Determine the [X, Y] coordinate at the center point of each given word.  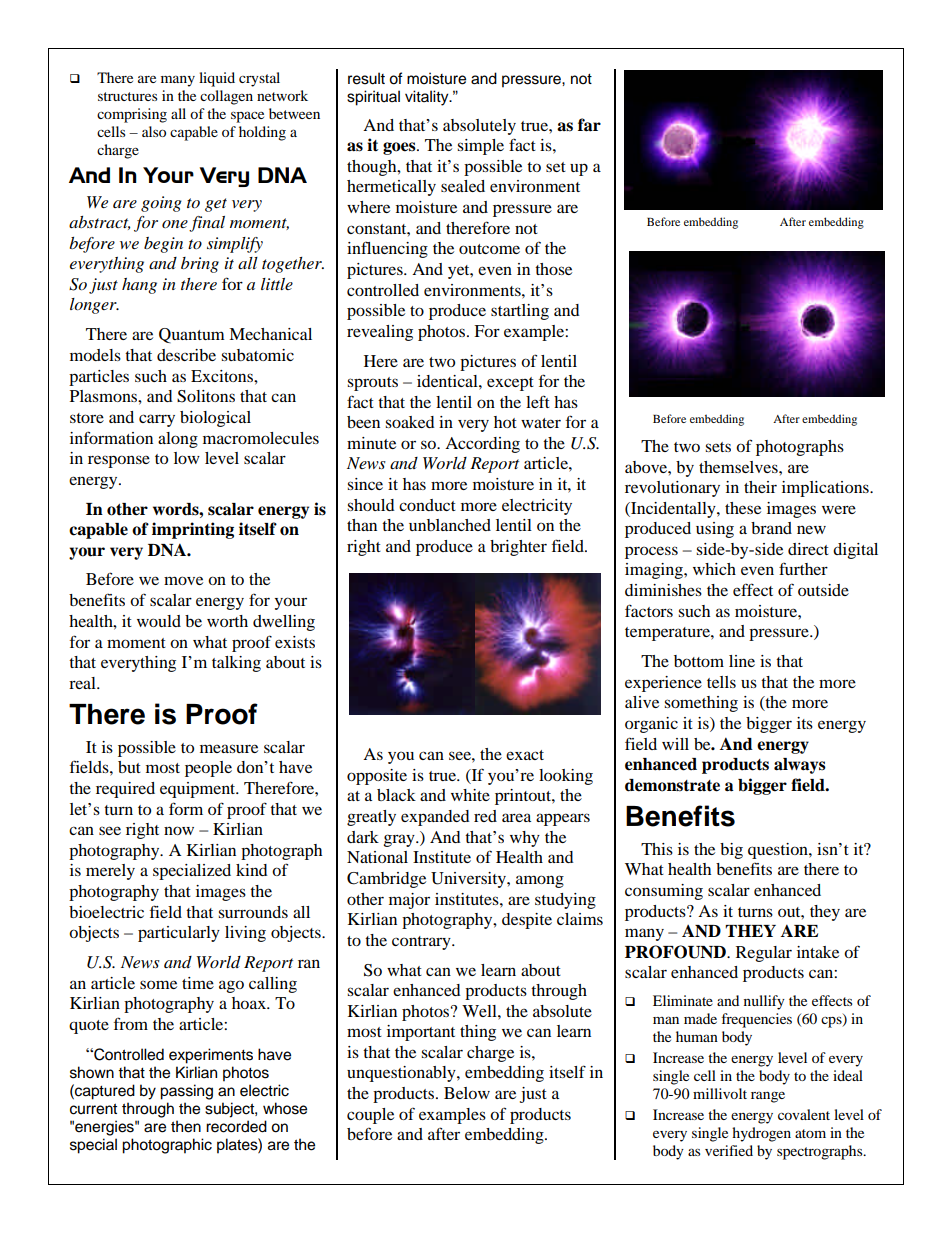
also [154, 131]
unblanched [450, 525]
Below [467, 1093]
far [589, 125]
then [186, 1126]
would [159, 621]
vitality [428, 98]
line [742, 661]
